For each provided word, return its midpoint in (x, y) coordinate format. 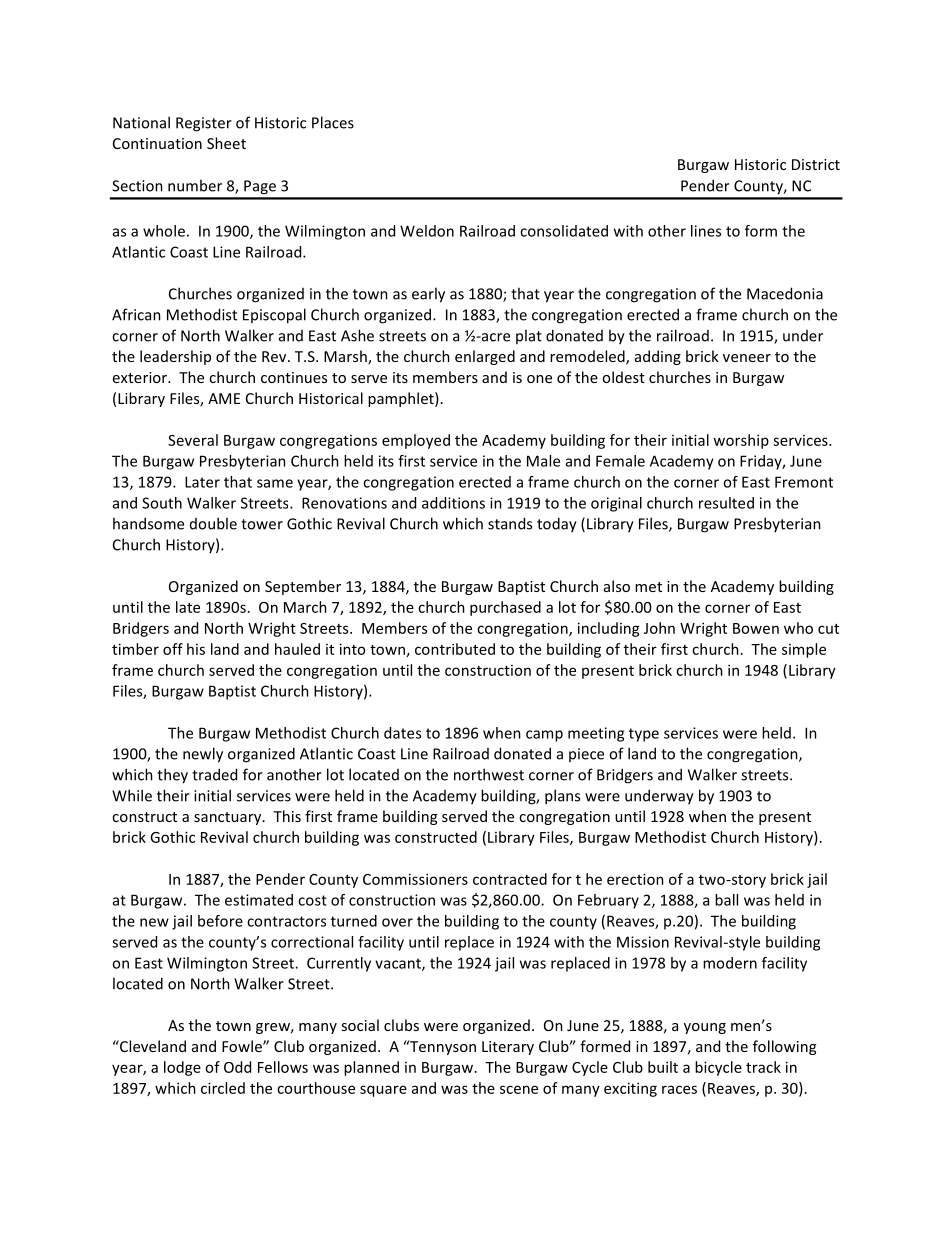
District (816, 164)
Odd (237, 1067)
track (763, 1067)
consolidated (564, 231)
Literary (508, 1048)
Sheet (226, 143)
